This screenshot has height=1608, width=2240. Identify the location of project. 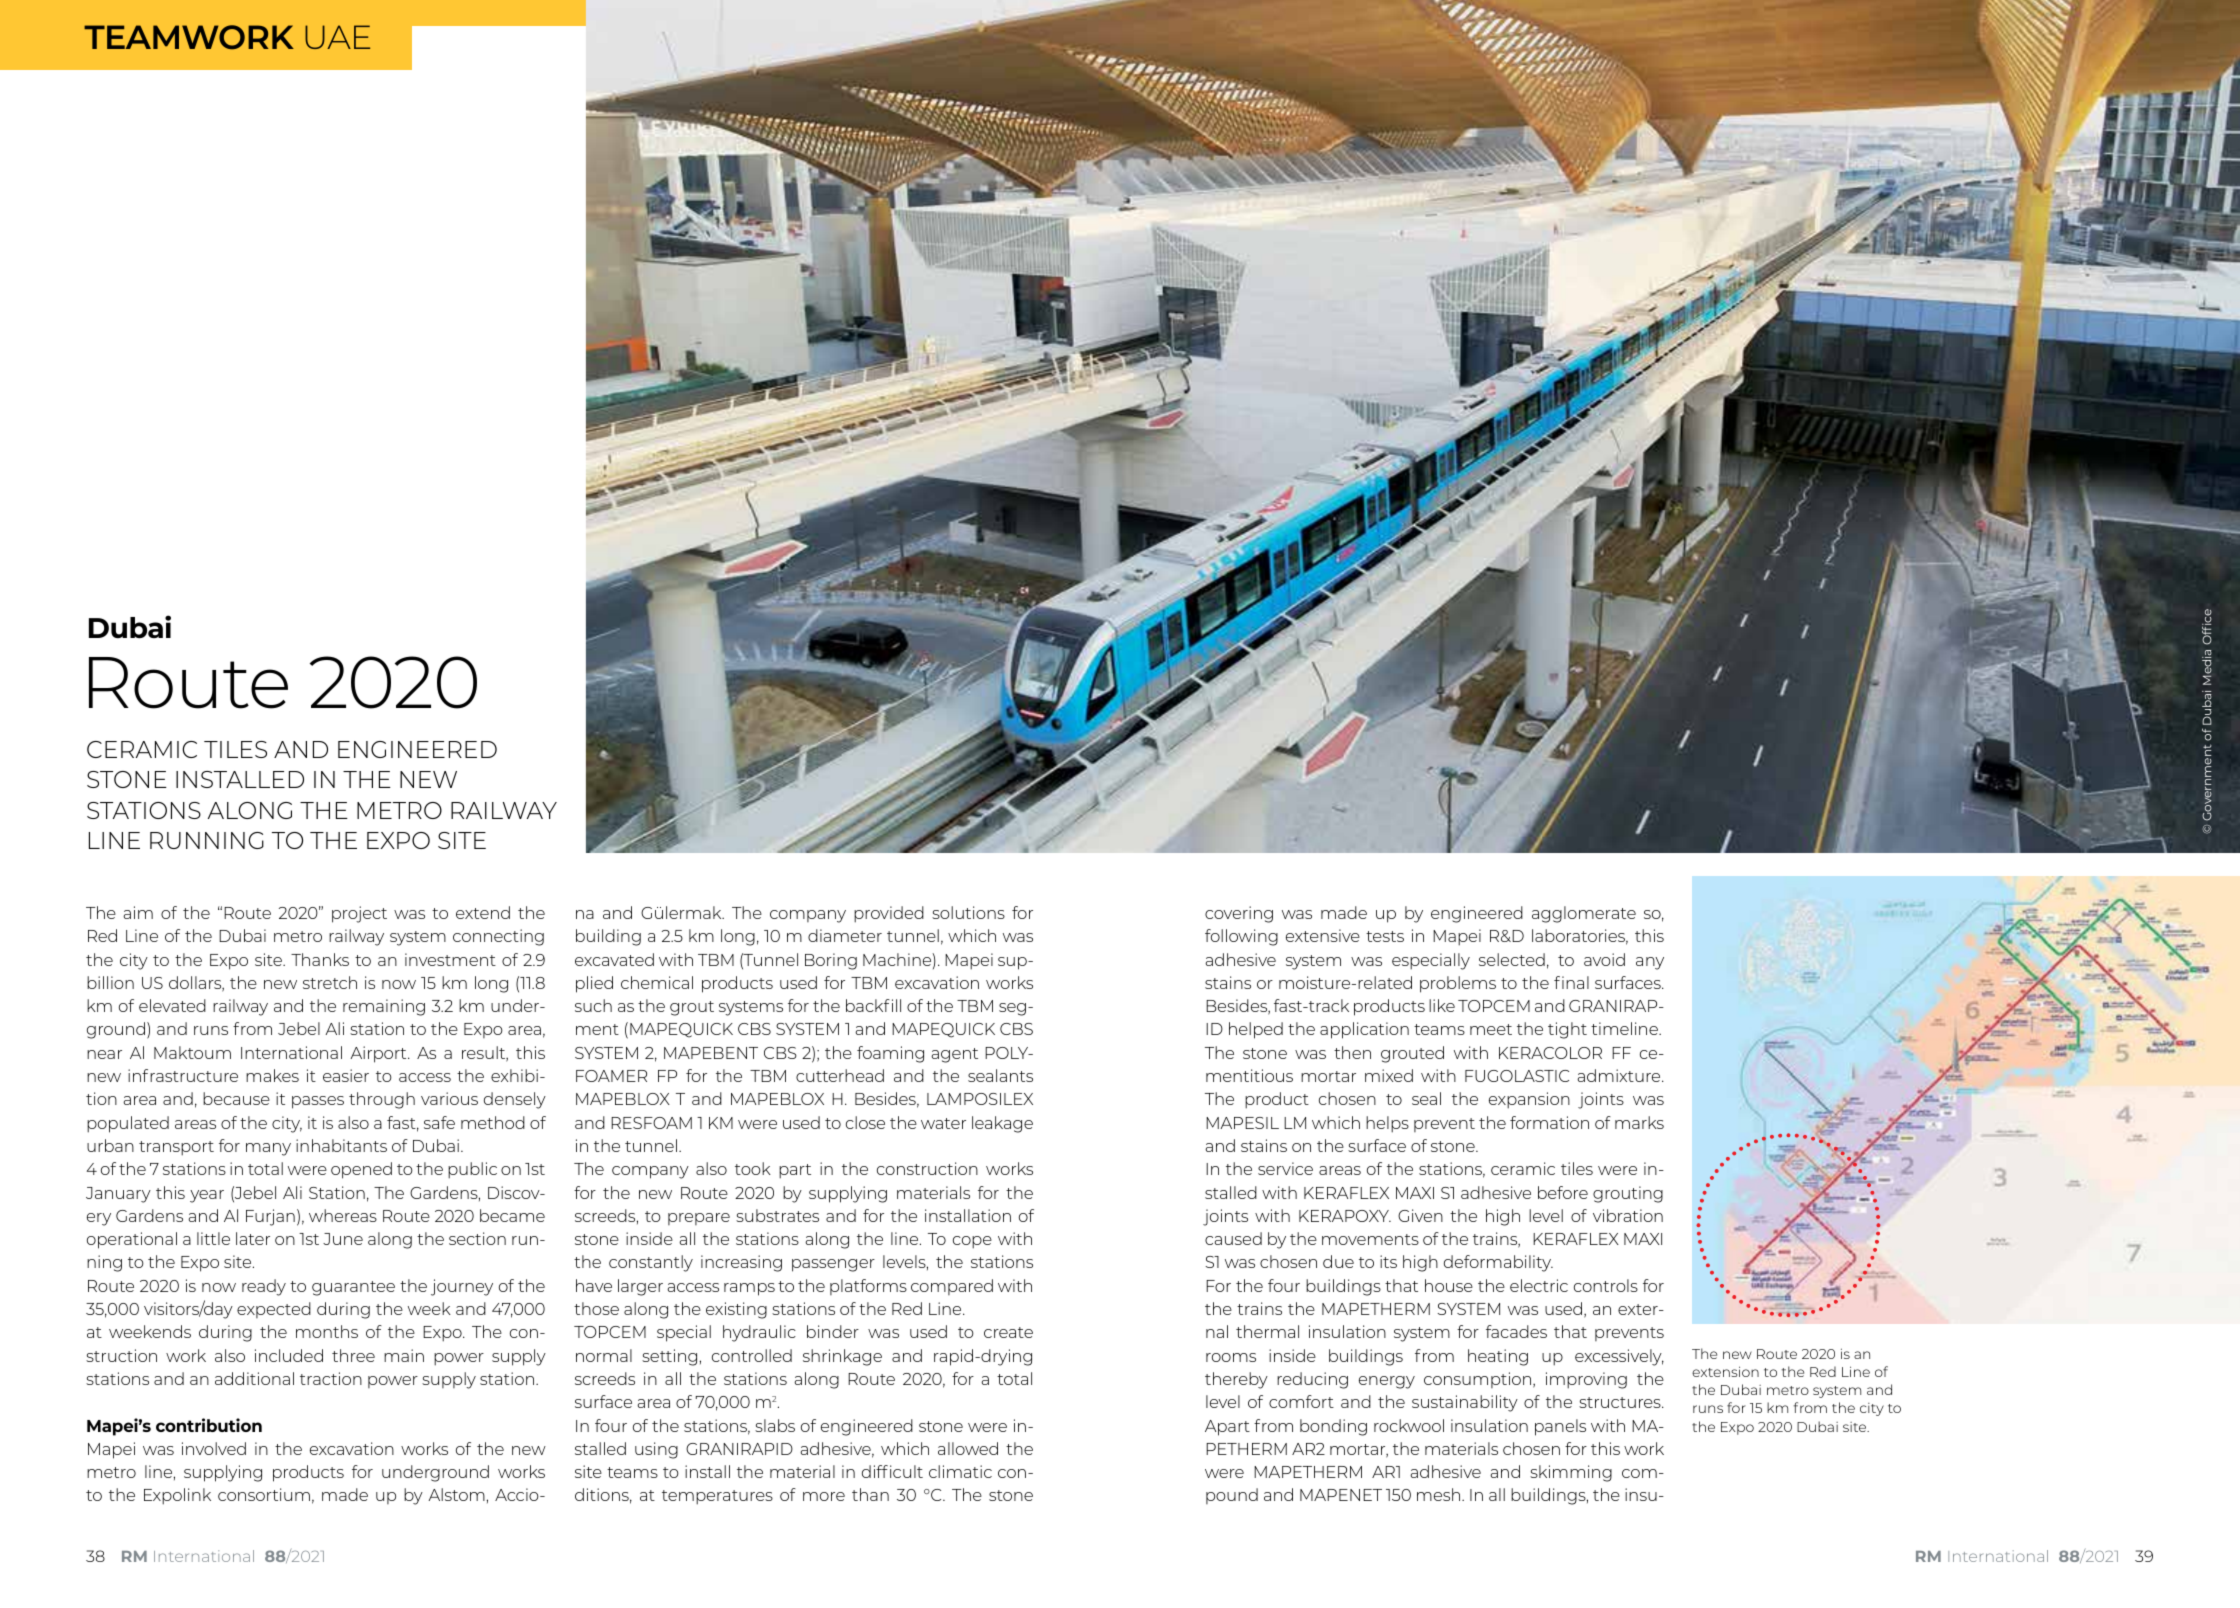
(359, 914).
